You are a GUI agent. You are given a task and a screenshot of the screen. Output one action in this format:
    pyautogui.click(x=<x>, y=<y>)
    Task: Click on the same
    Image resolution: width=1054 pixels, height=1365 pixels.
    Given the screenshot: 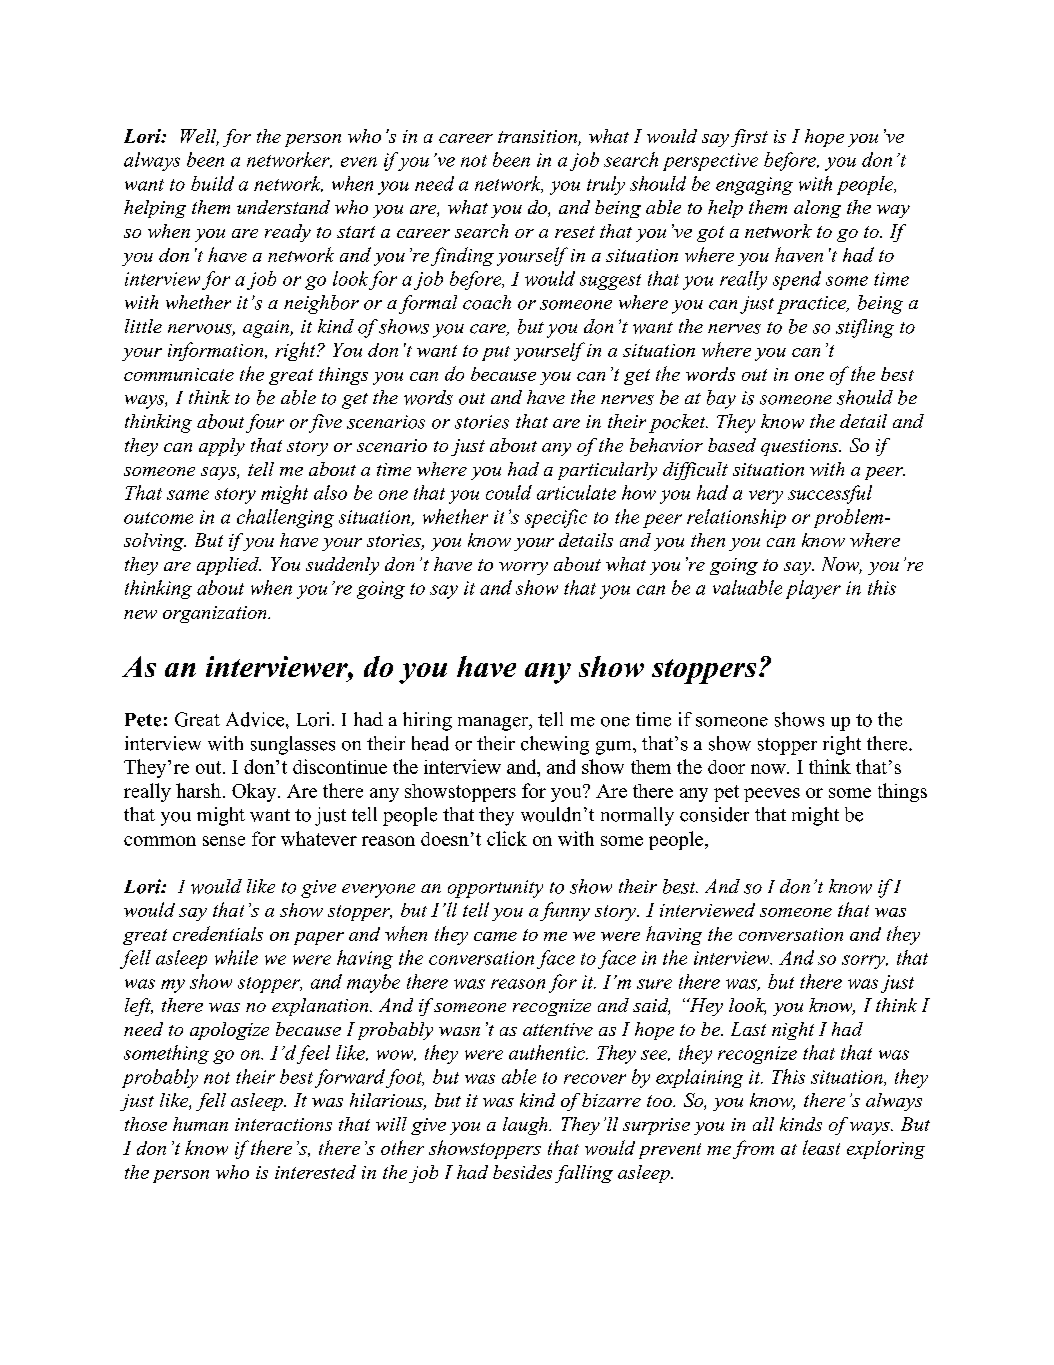 What is the action you would take?
    pyautogui.click(x=188, y=495)
